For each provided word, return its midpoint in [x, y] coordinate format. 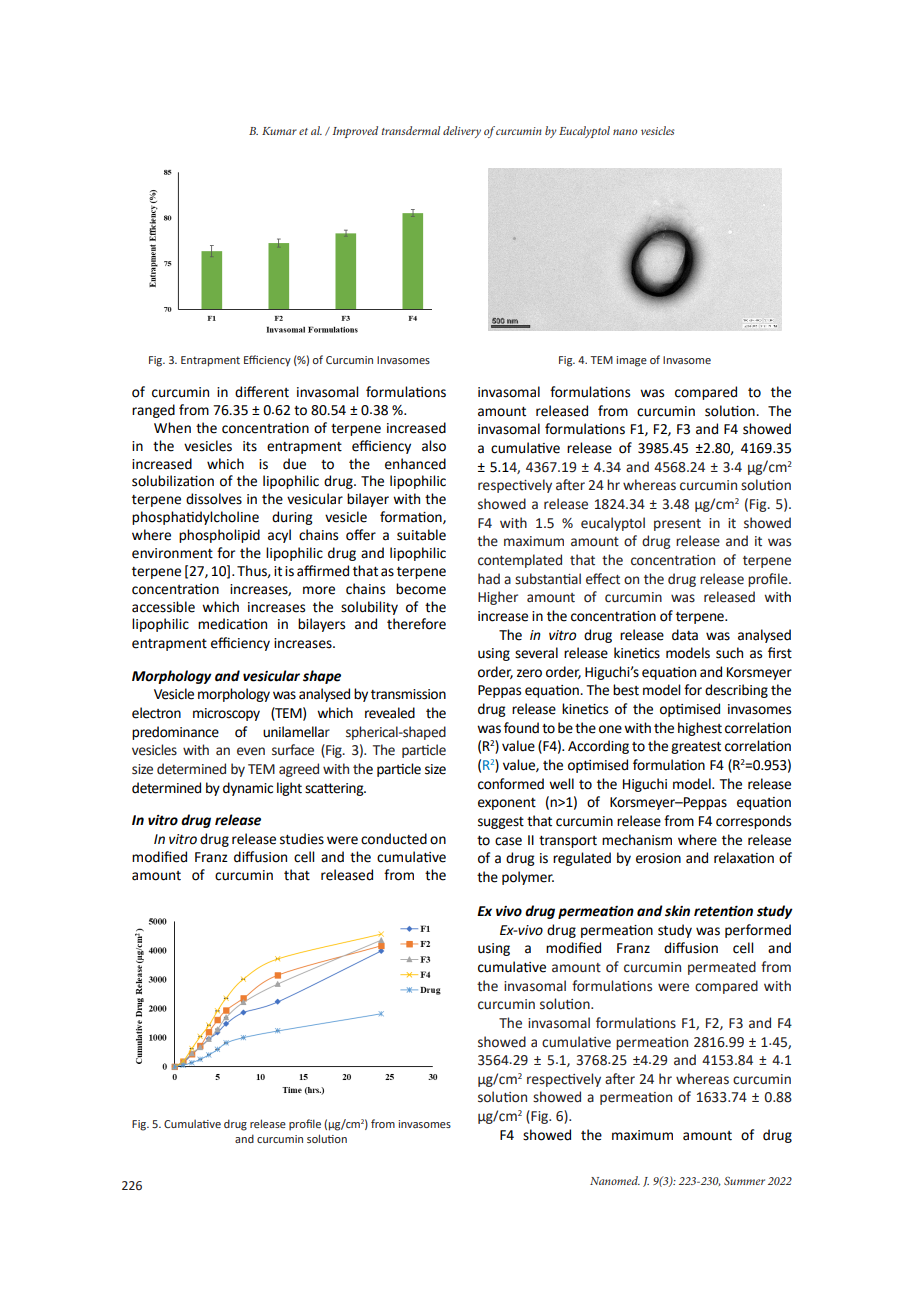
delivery [462, 132]
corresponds [753, 822]
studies [302, 839]
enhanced [415, 464]
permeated [722, 968]
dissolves [214, 499]
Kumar [279, 131]
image [631, 361]
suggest [501, 823]
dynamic [248, 789]
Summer [744, 1181]
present [677, 525]
